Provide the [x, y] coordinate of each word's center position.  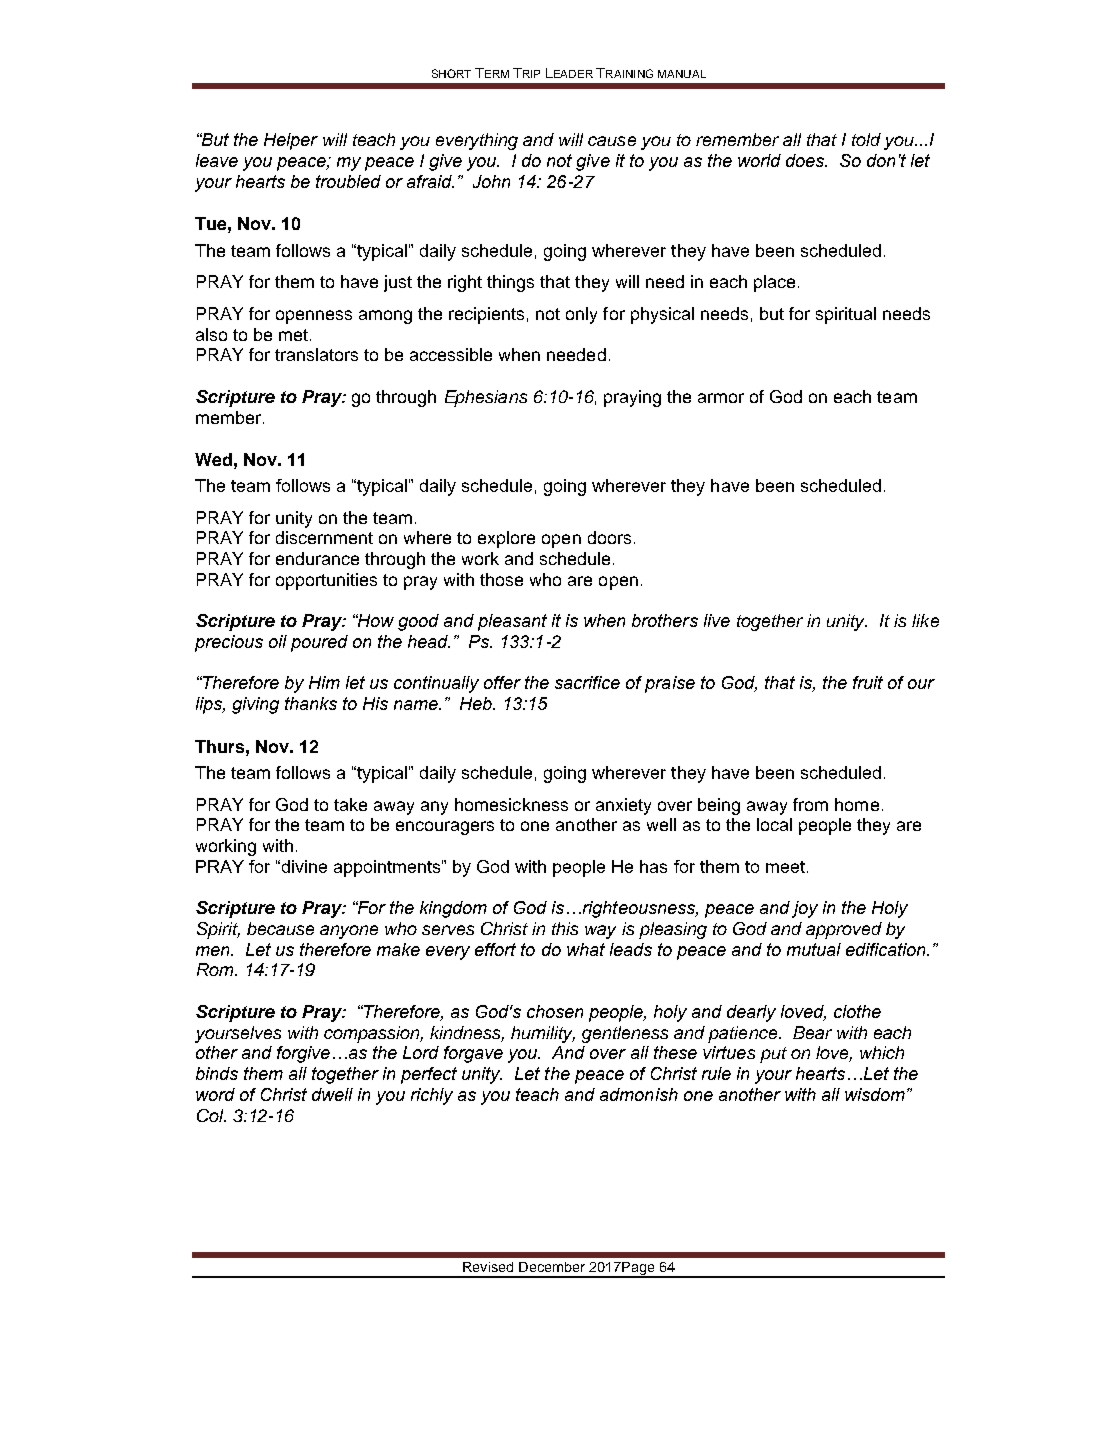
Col [211, 1115]
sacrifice [587, 682]
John [491, 181]
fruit [868, 682]
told [866, 139]
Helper [291, 141]
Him [324, 682]
